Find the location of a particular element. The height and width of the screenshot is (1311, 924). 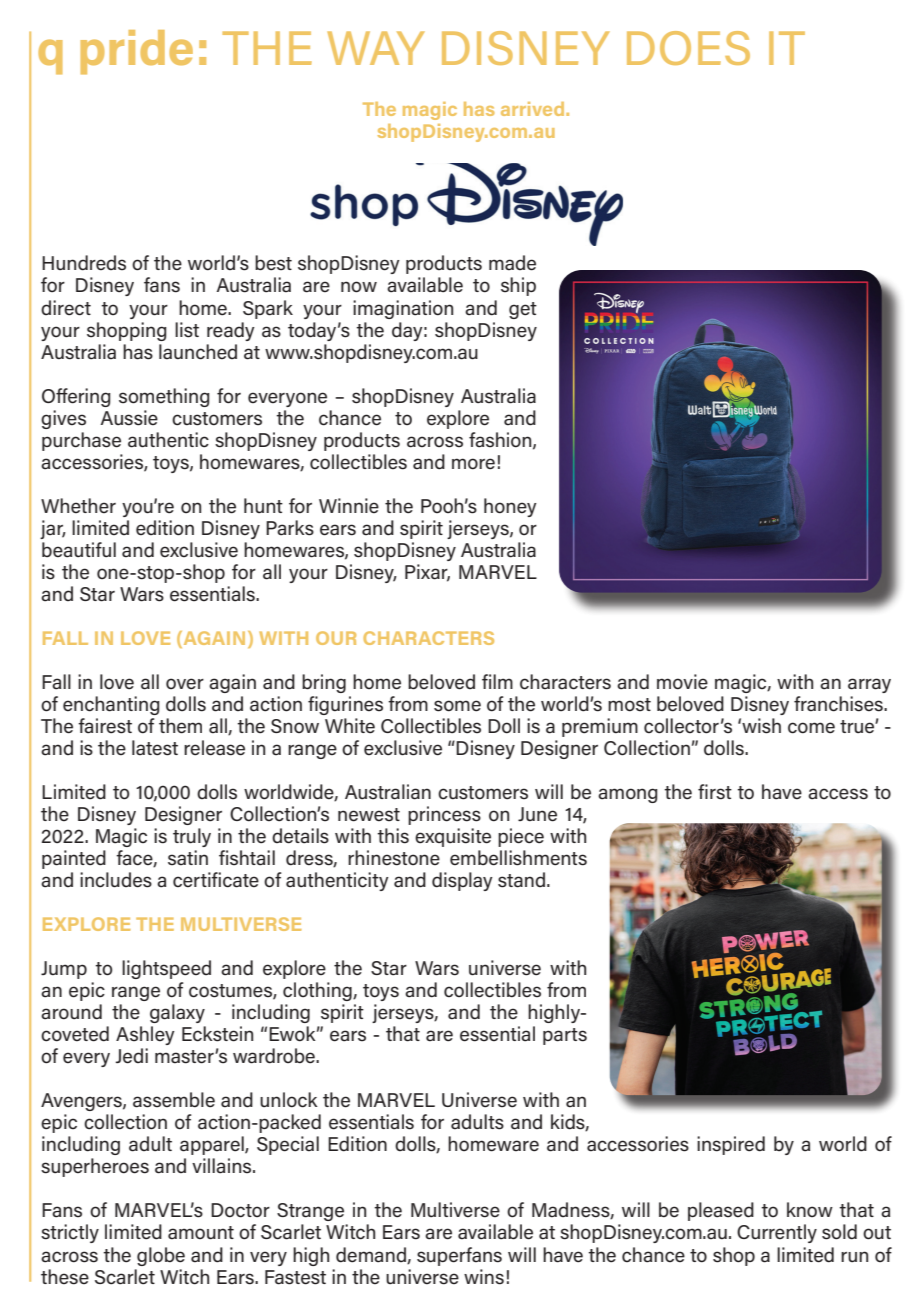

DOES is located at coordinates (688, 48).
